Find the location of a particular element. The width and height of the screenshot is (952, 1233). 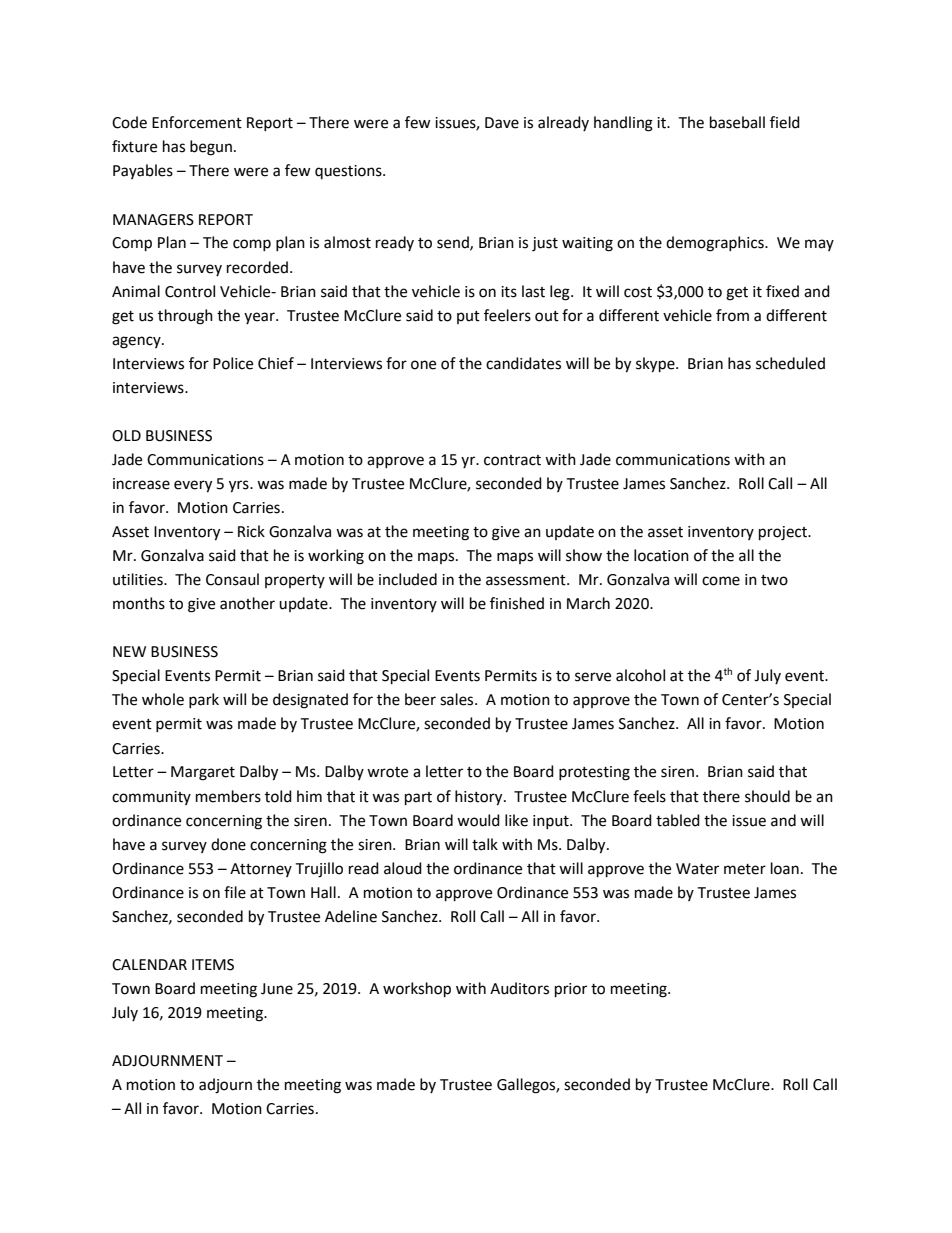

come is located at coordinates (721, 581).
